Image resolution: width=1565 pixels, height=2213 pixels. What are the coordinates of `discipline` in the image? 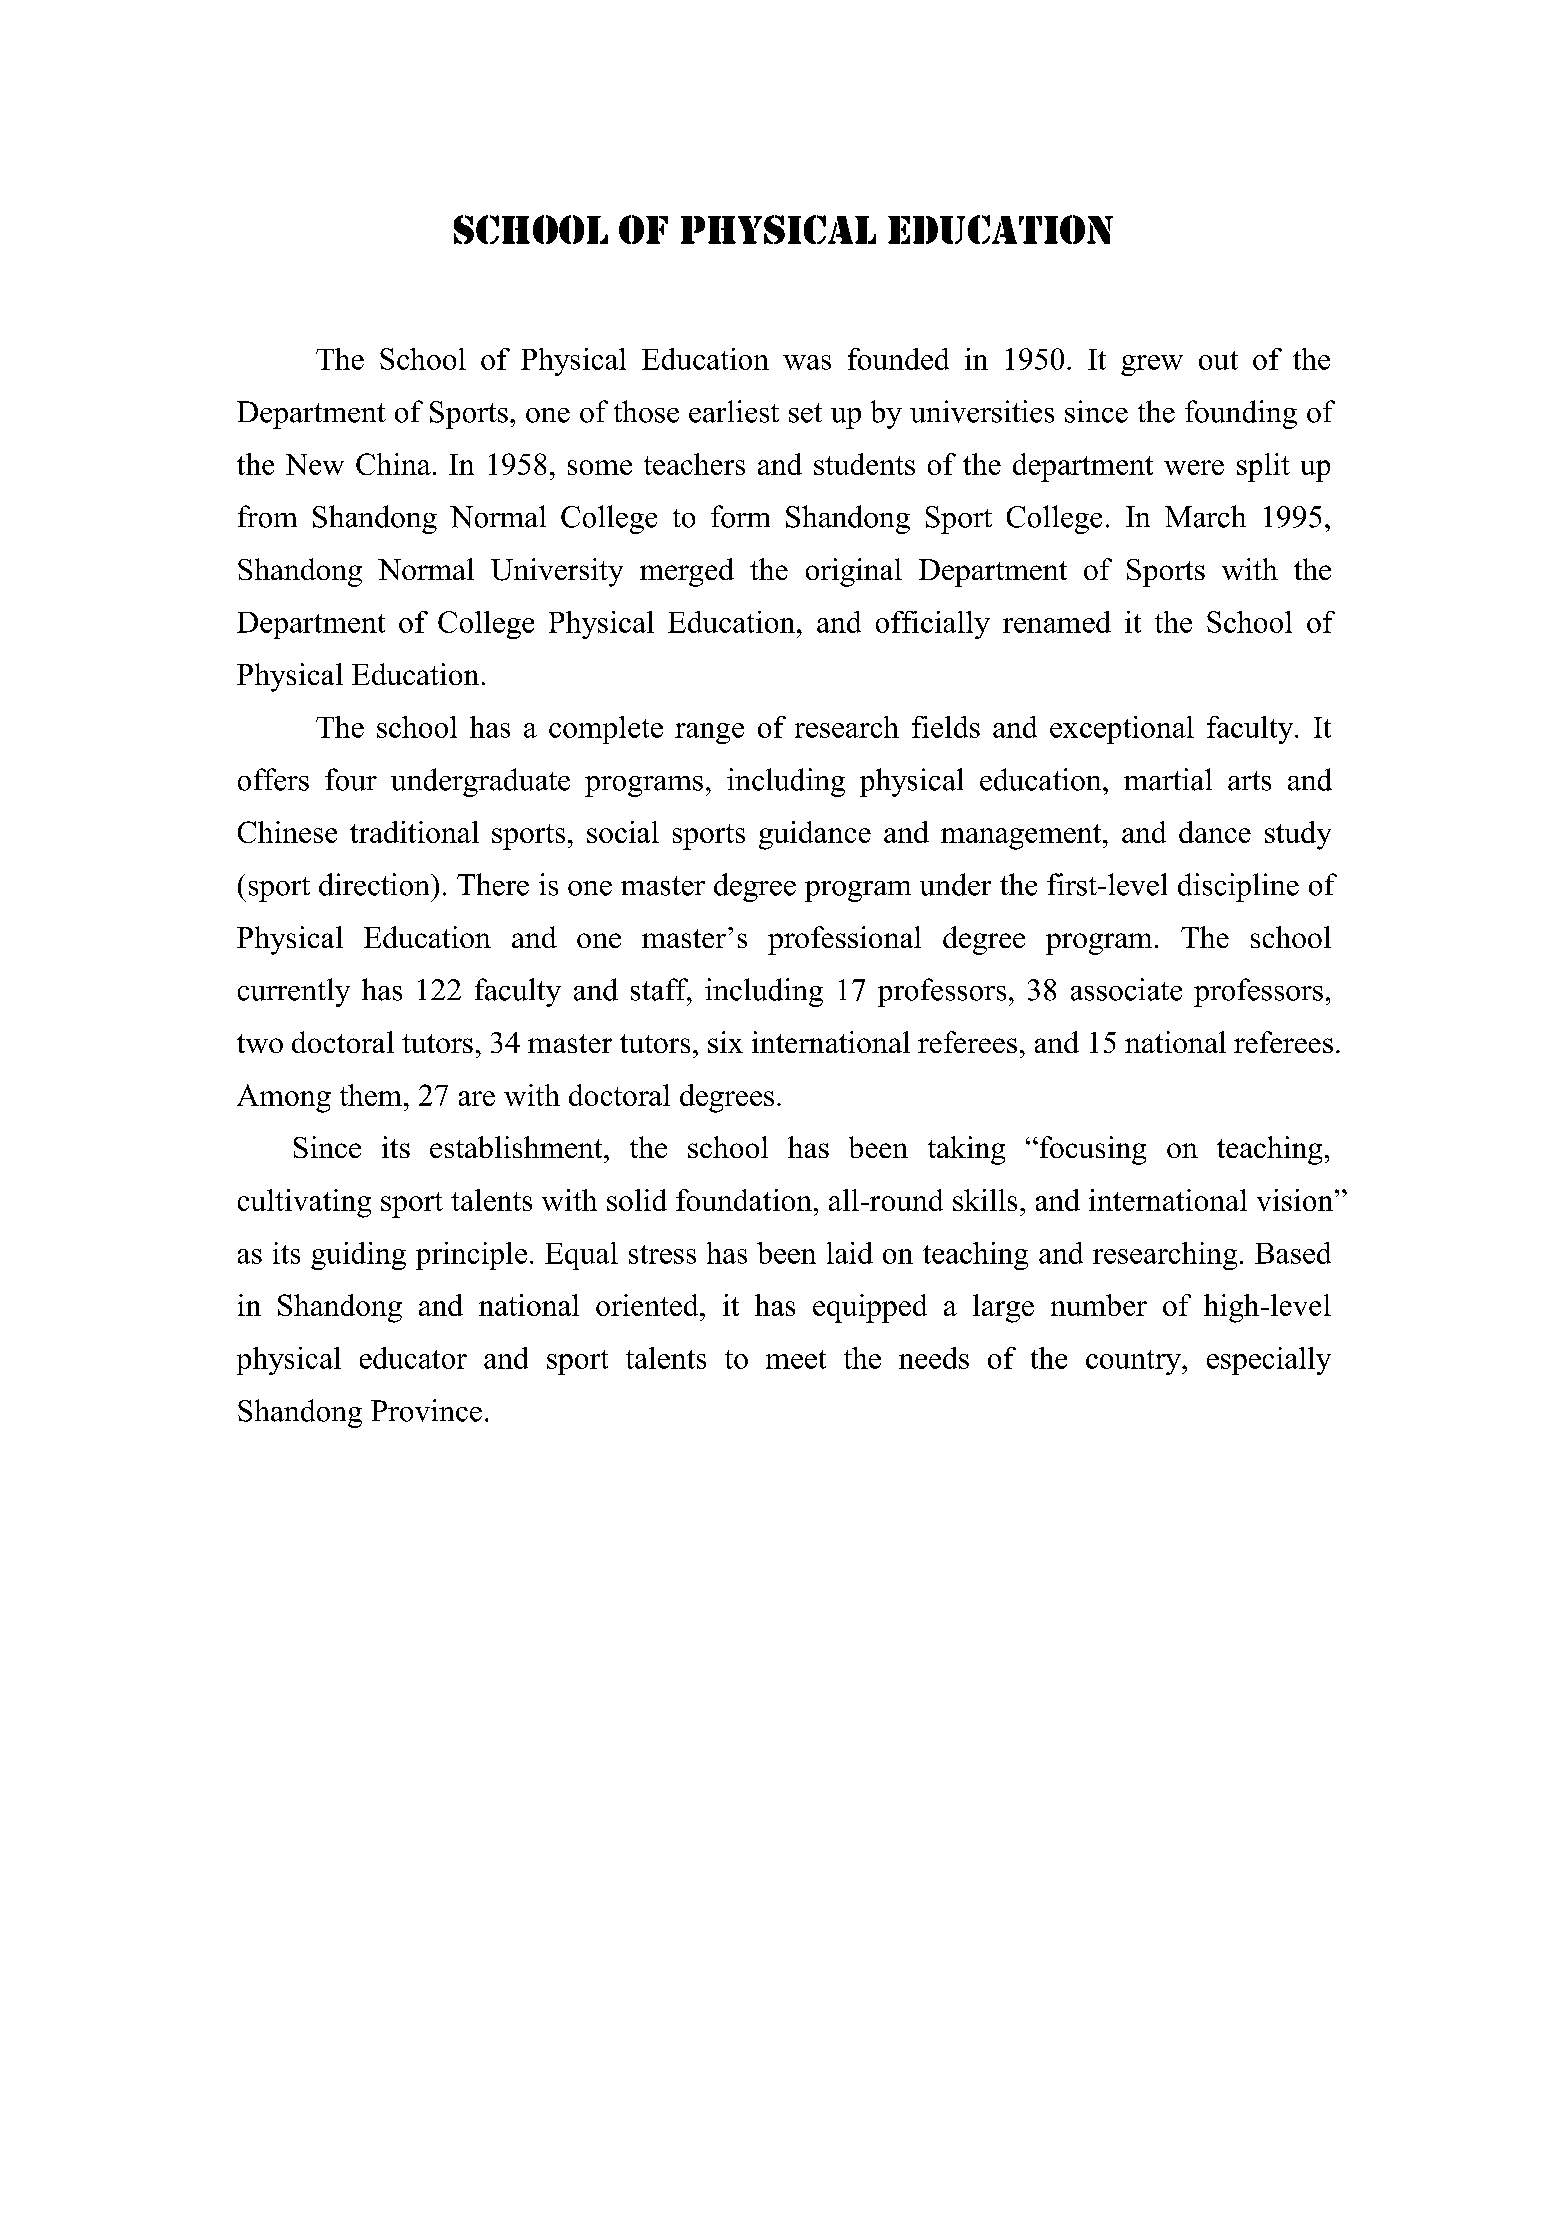 It's located at (1238, 887).
